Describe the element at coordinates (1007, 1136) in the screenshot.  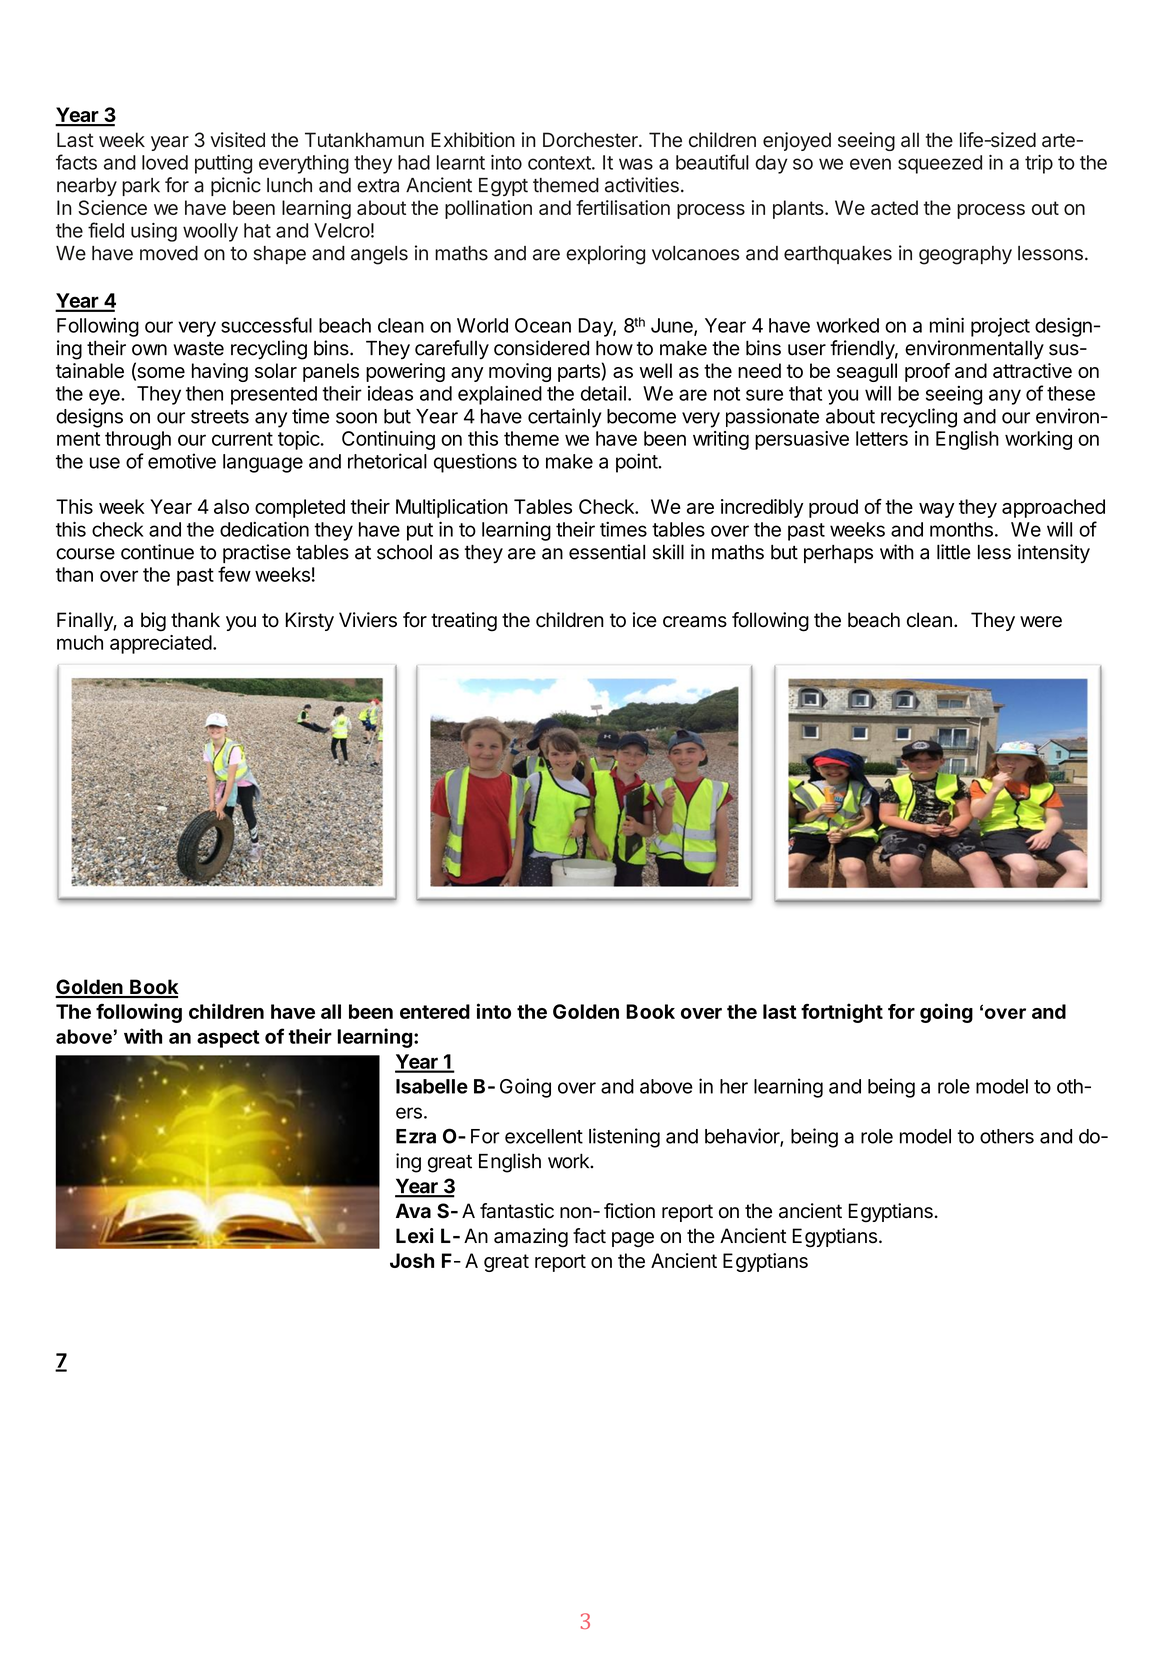
I see `others` at that location.
